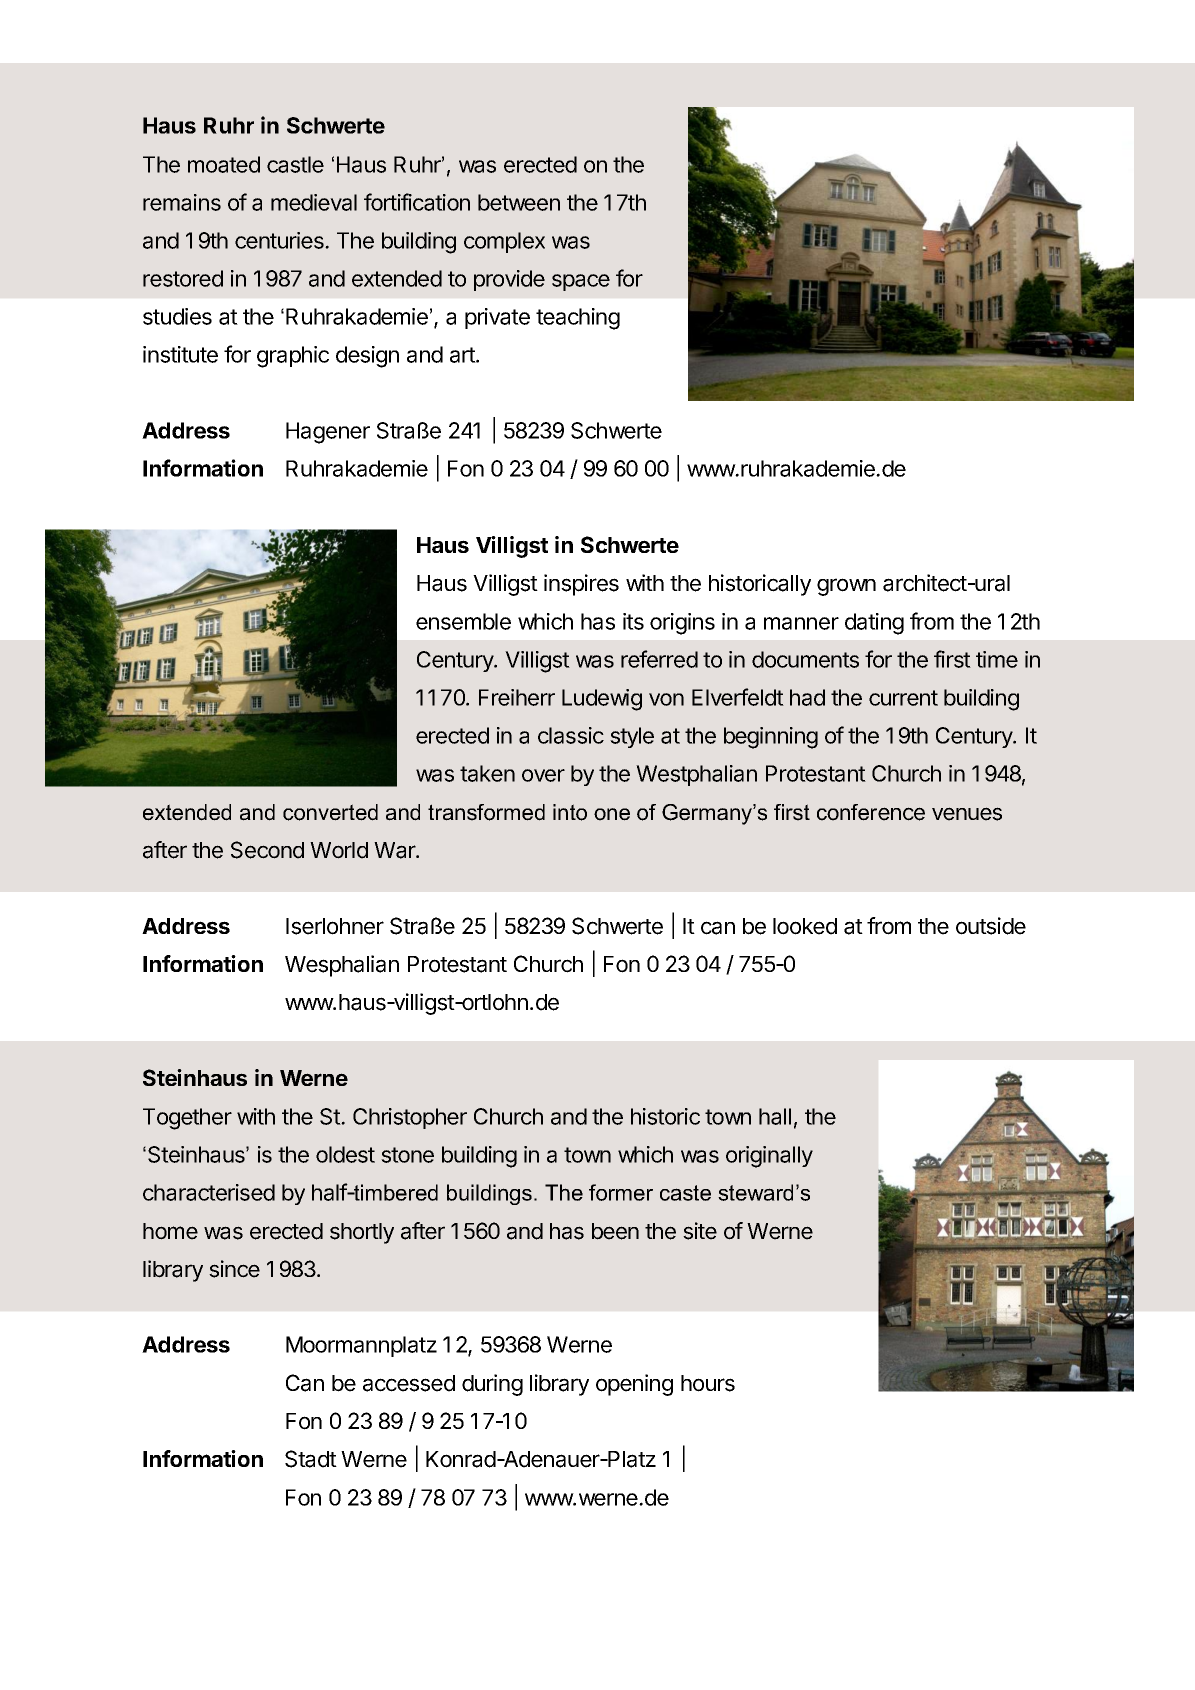 This page has height=1690, width=1195. I want to click on centuries, so click(280, 240).
